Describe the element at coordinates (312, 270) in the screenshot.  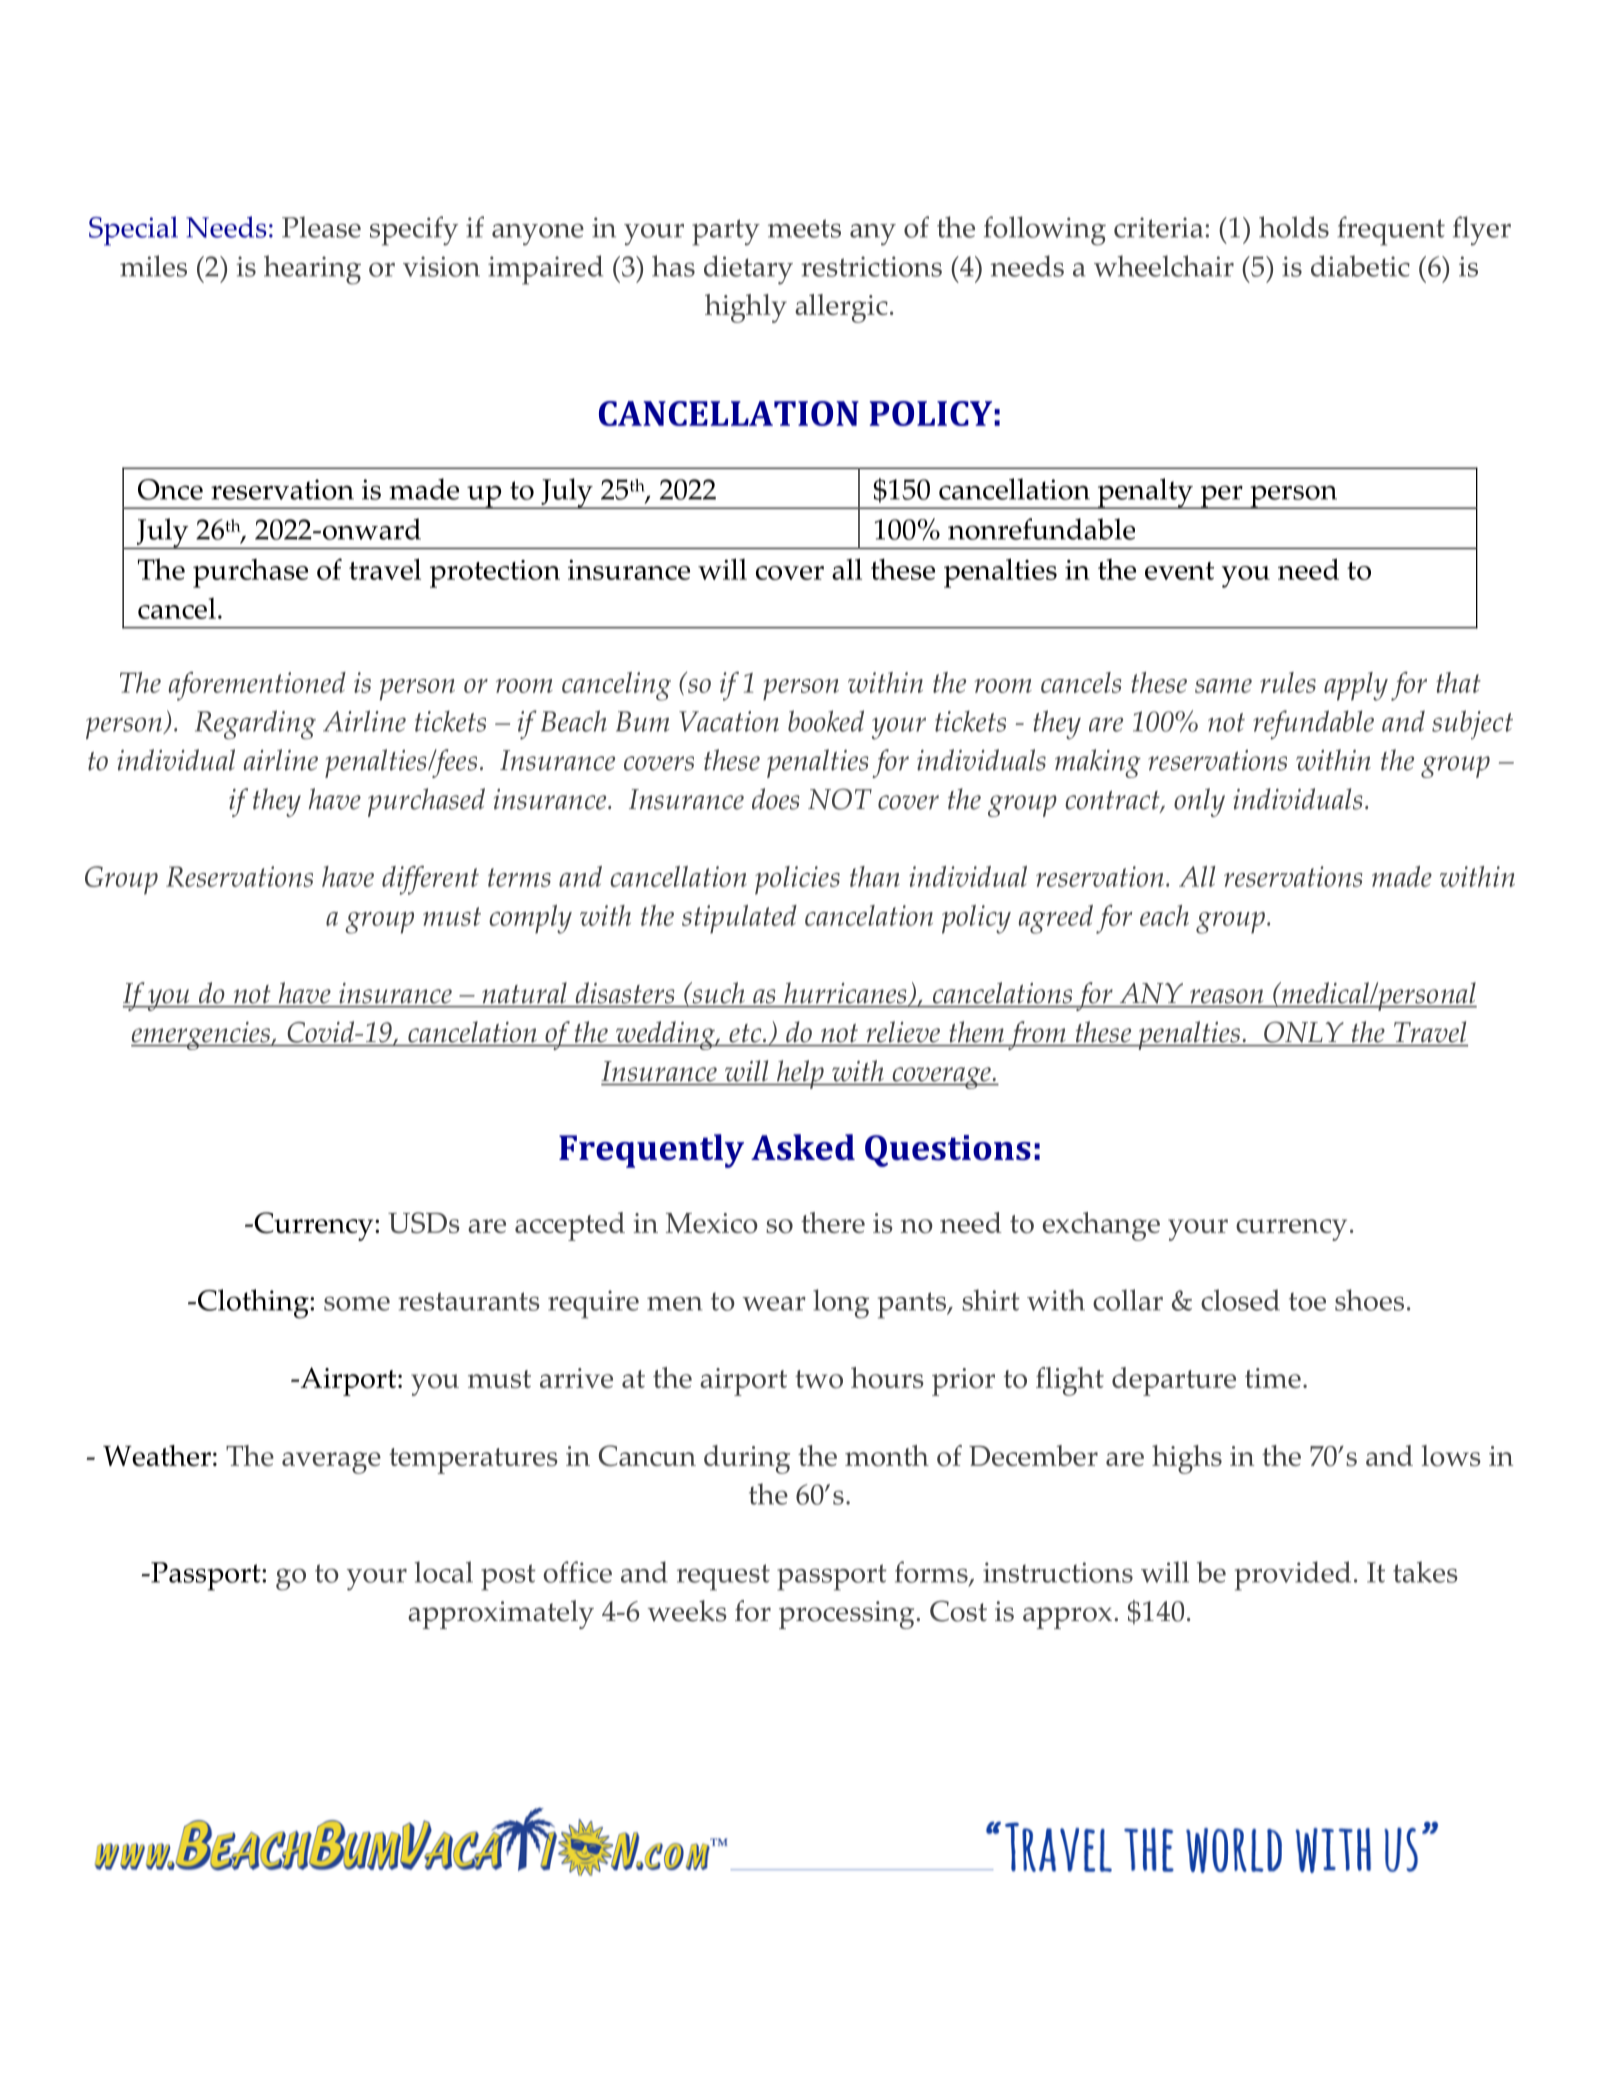
I see `hearing` at that location.
